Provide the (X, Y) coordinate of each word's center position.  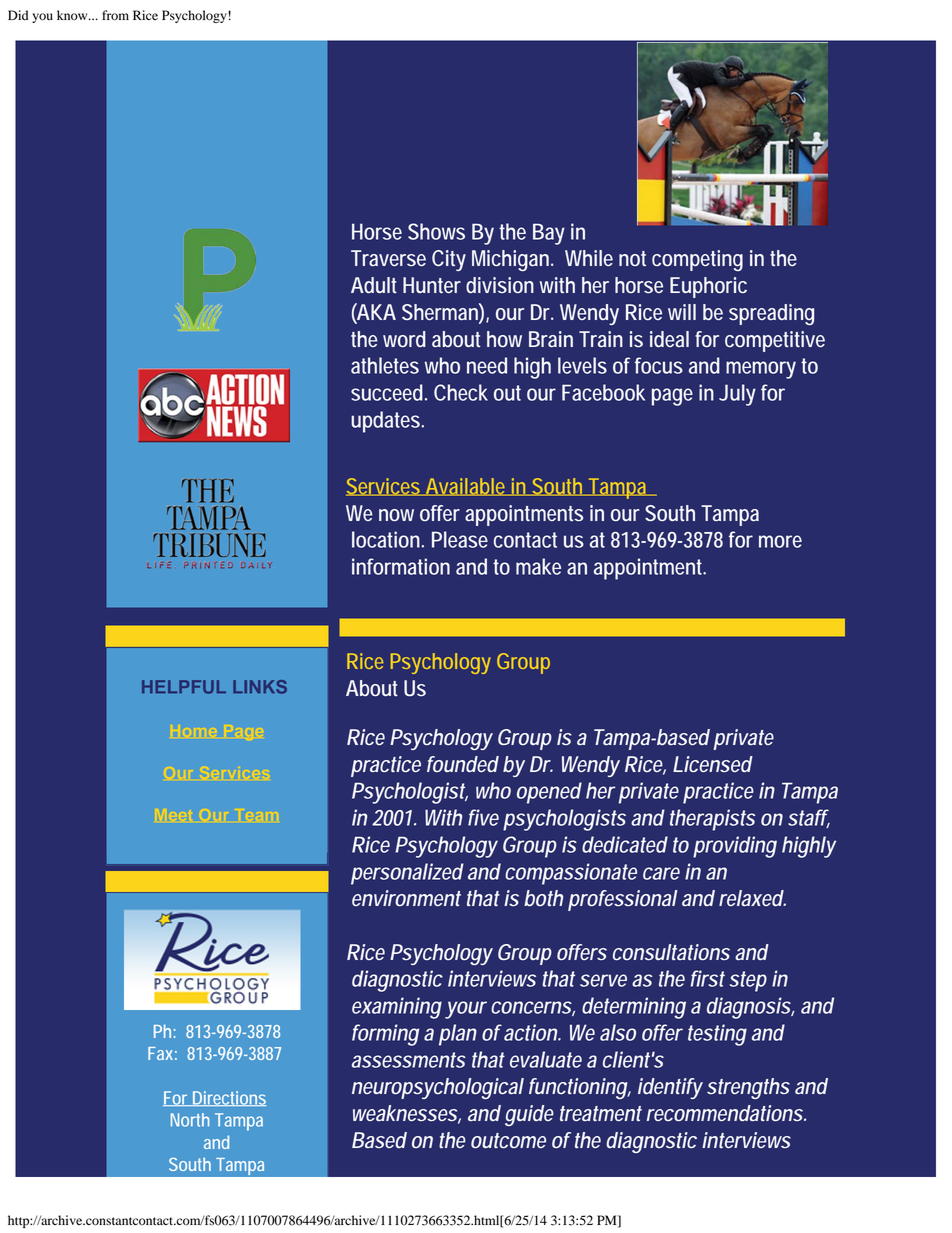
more (780, 541)
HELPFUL (184, 687)
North (190, 1120)
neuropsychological (438, 1088)
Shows (436, 231)
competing (697, 260)
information (401, 566)
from (115, 15)
